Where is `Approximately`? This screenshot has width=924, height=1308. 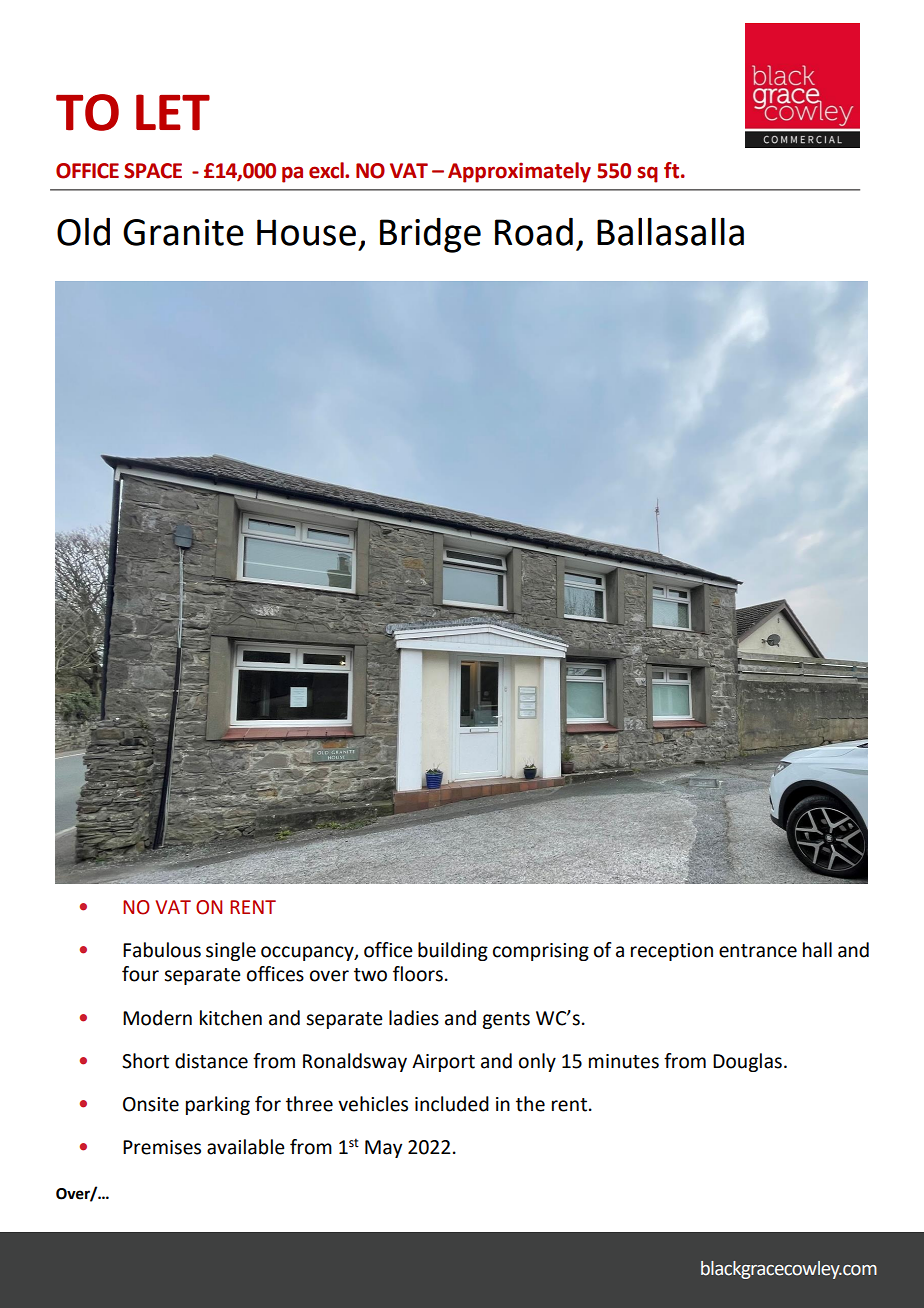 Approximately is located at coordinates (519, 172).
